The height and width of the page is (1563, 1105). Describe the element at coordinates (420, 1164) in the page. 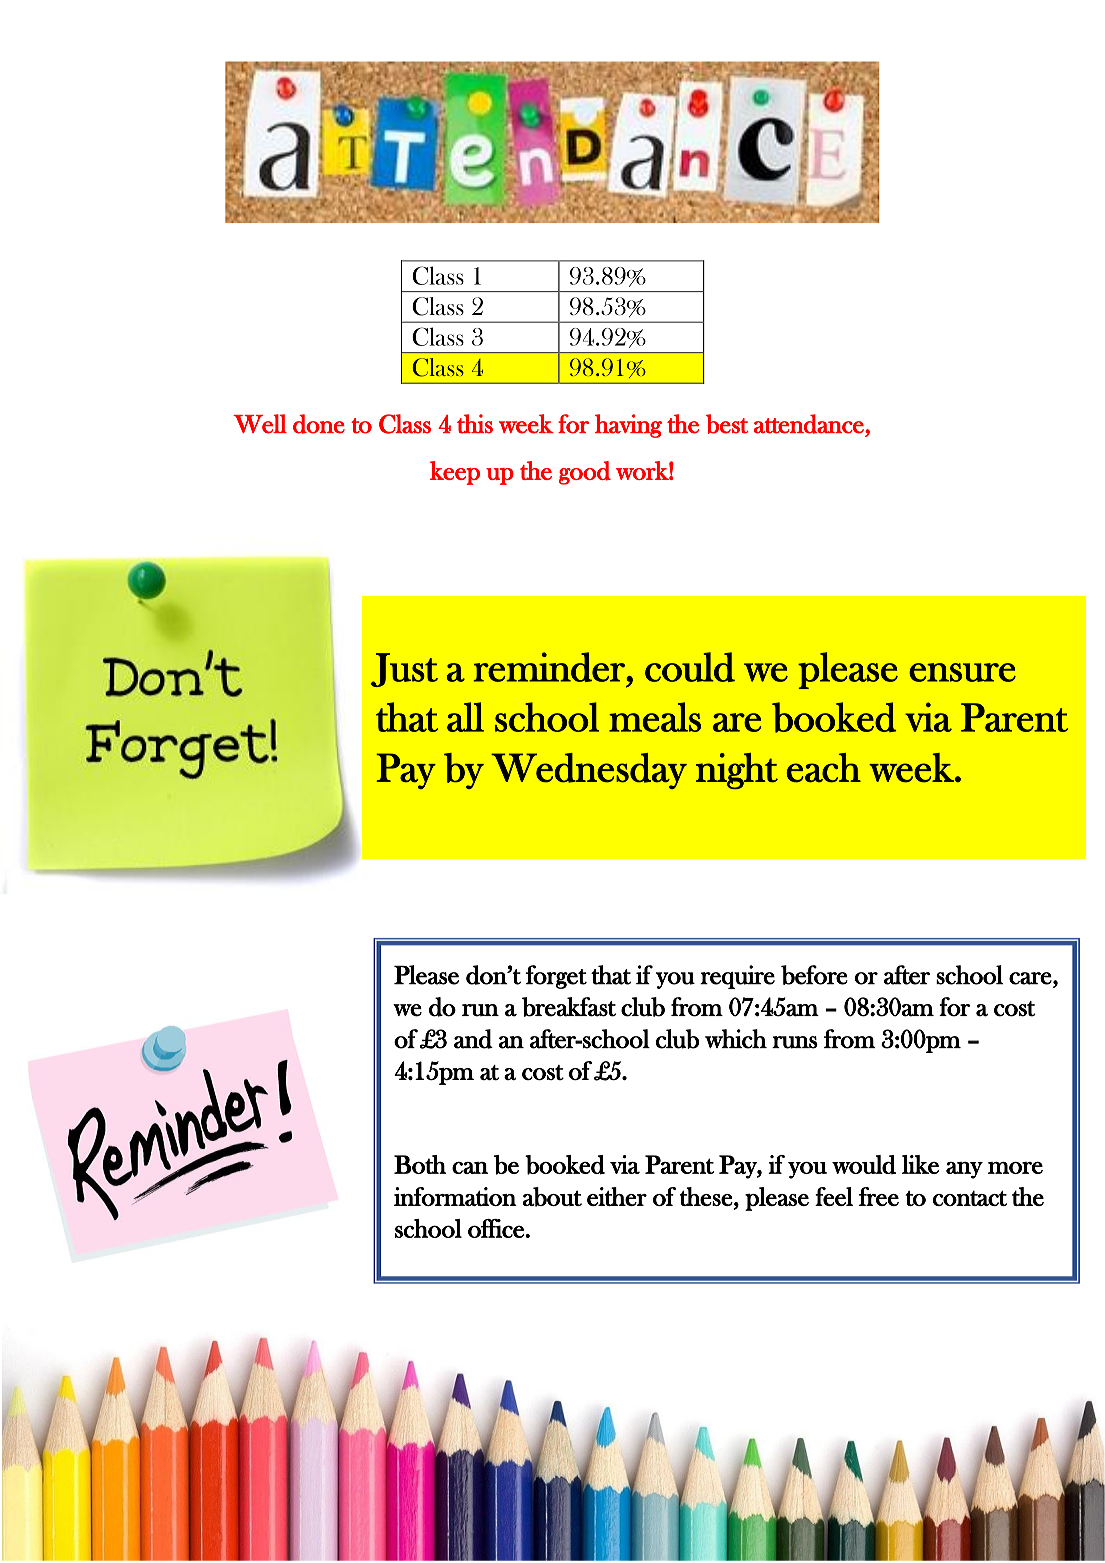

I see `Both` at that location.
